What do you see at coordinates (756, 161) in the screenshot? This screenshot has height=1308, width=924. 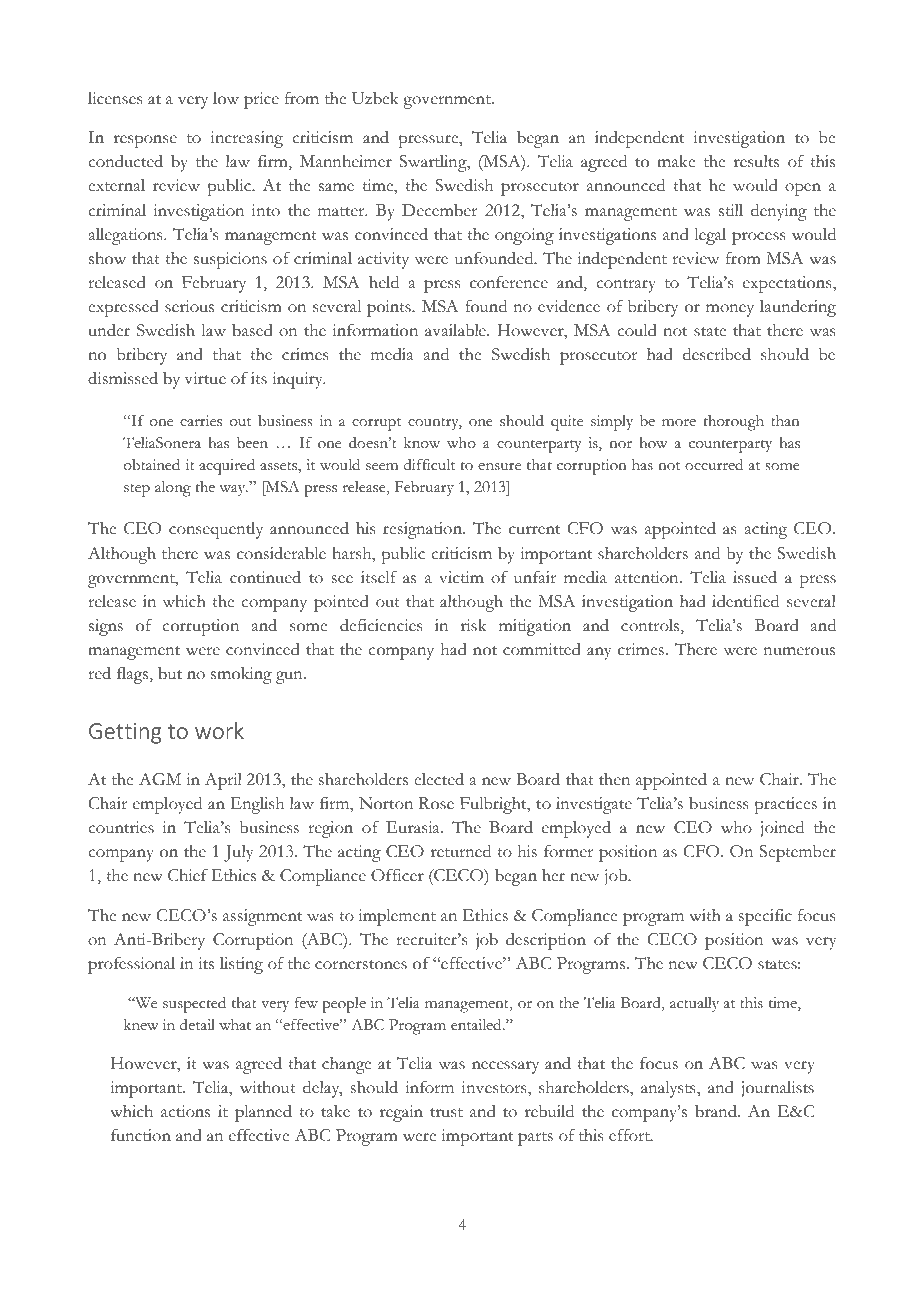 I see `results` at bounding box center [756, 161].
